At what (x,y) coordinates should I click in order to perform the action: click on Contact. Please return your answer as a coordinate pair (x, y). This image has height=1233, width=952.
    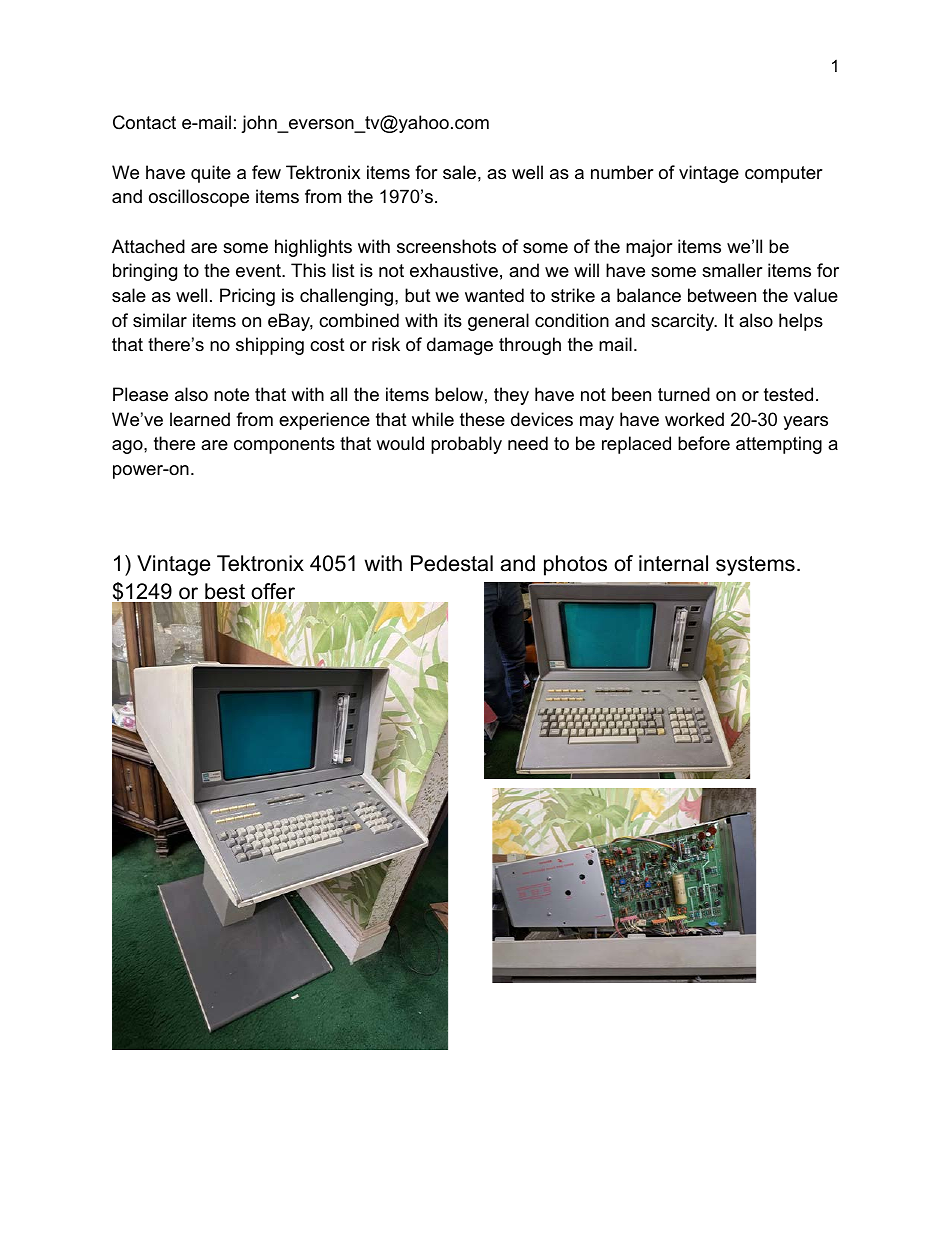
    Looking at the image, I should click on (144, 122).
